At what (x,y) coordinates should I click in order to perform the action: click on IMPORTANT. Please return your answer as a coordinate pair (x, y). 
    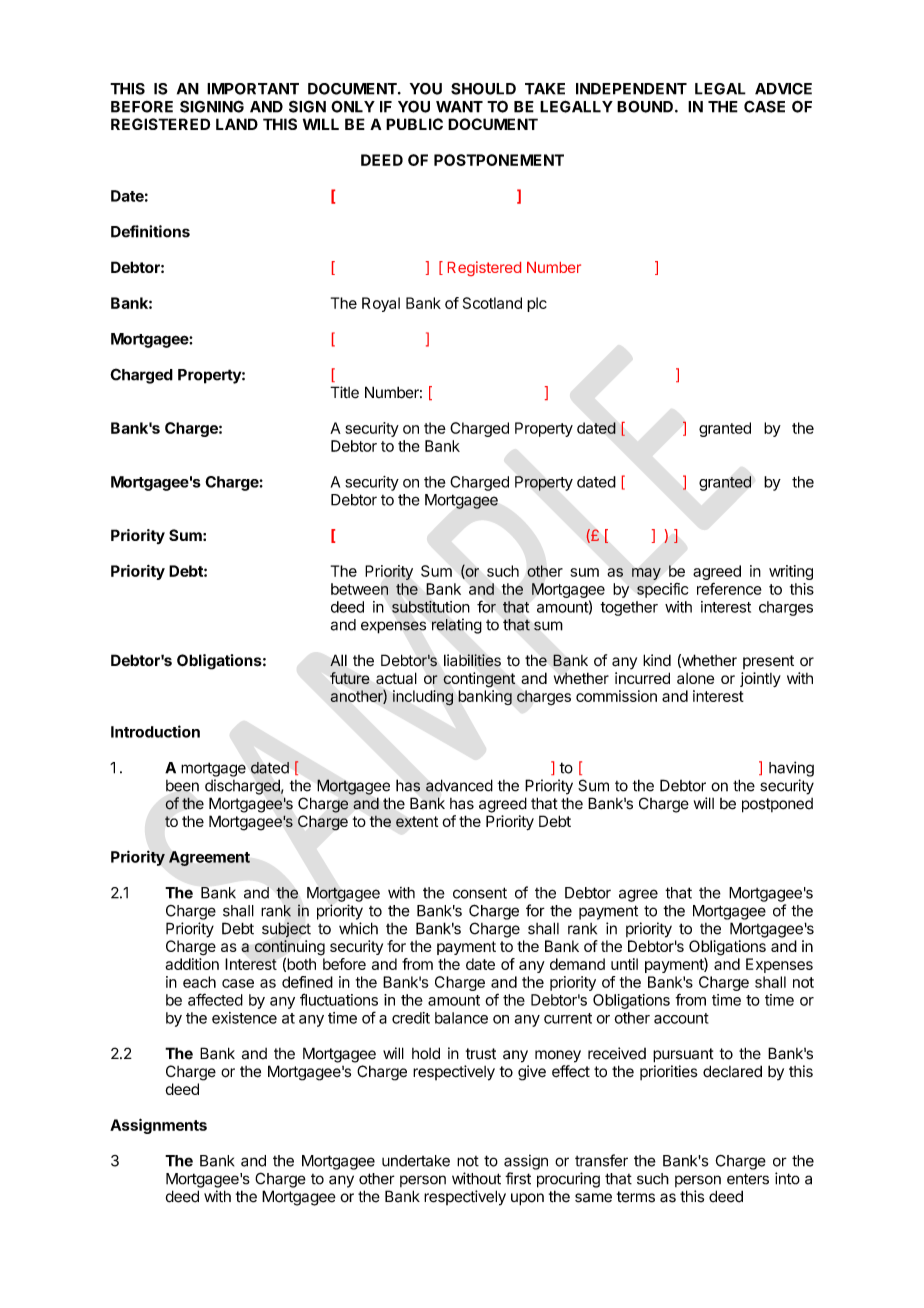
    Looking at the image, I should click on (253, 89).
